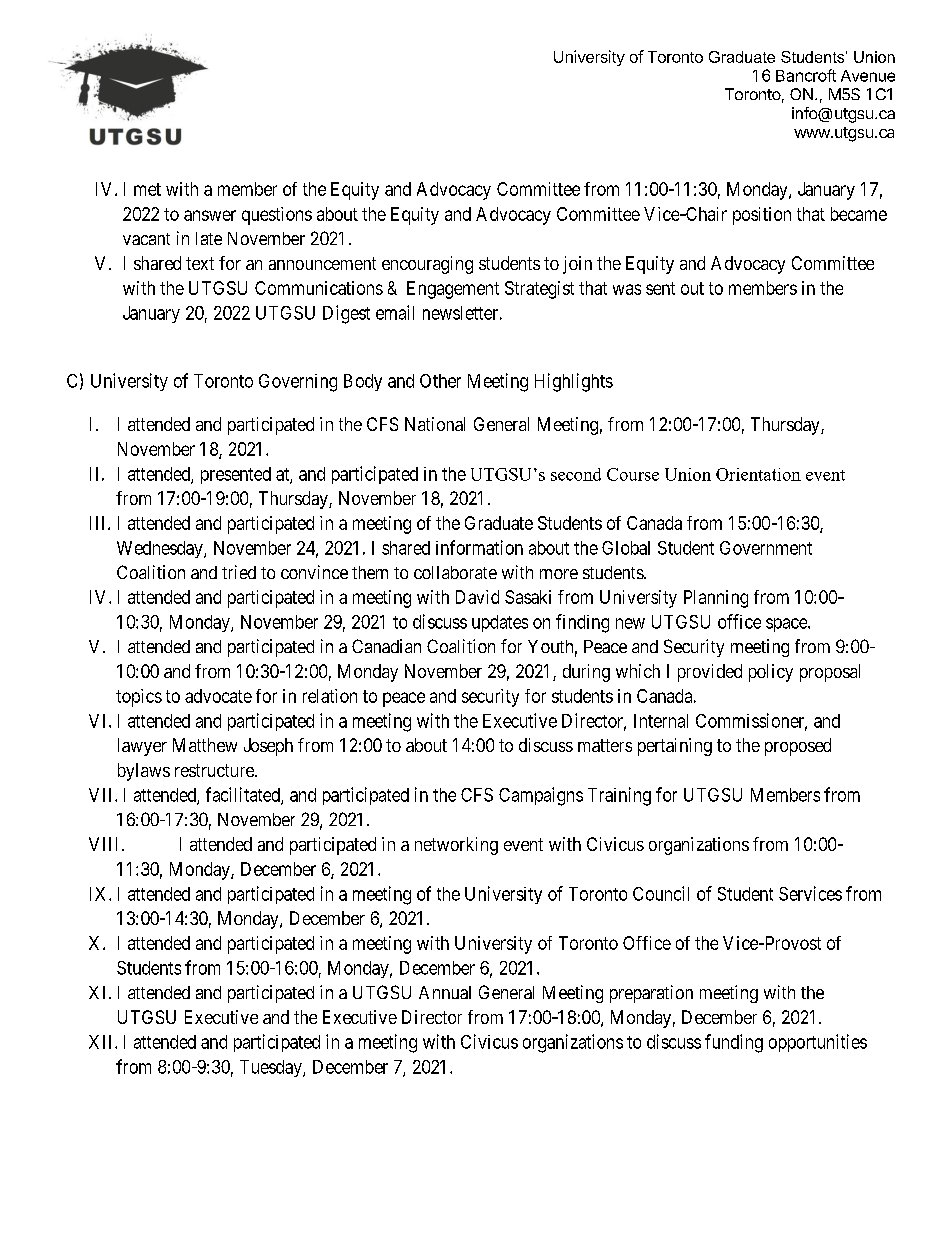 This screenshot has height=1233, width=952. What do you see at coordinates (766, 548) in the screenshot?
I see `Government` at bounding box center [766, 548].
